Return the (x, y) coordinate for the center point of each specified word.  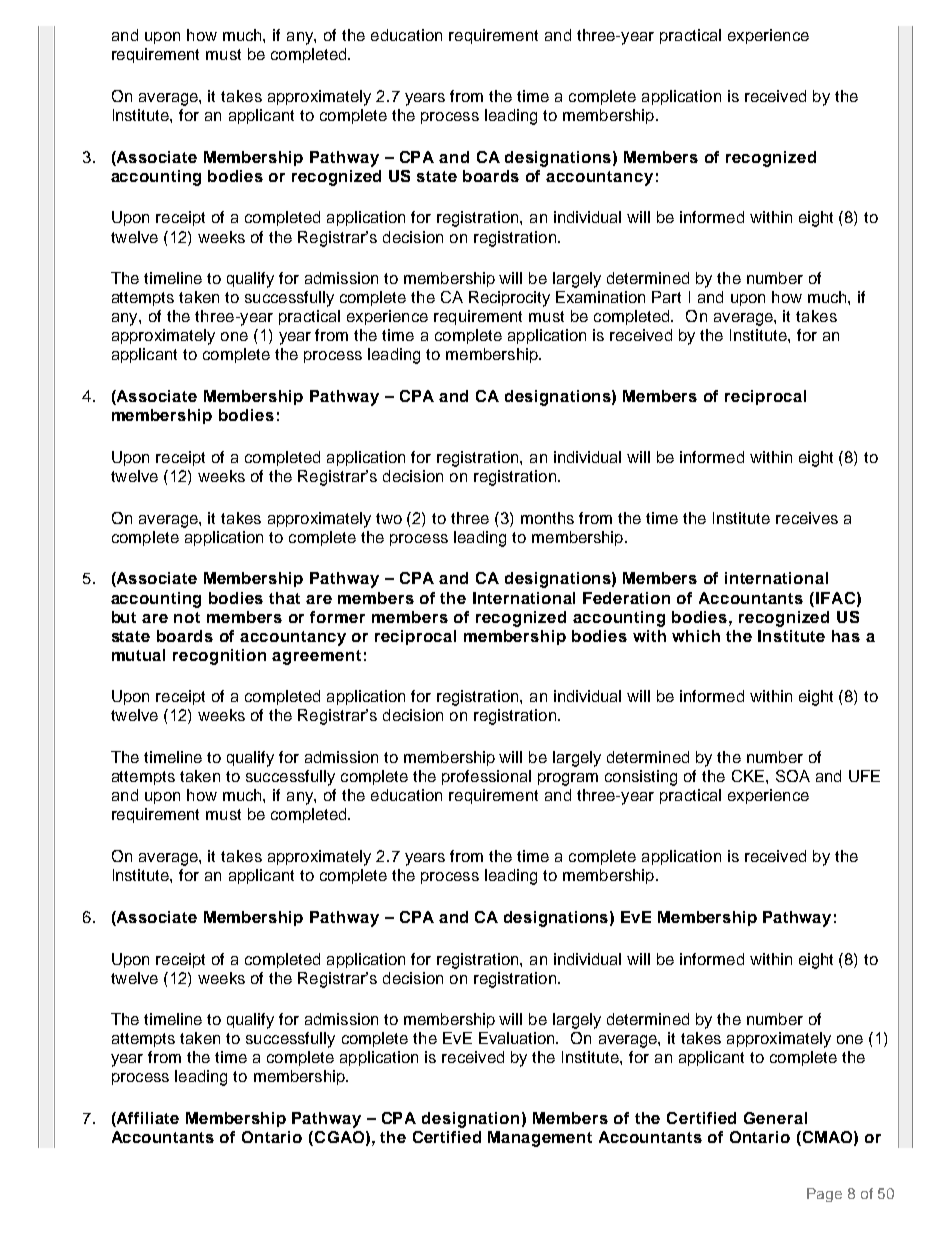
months (547, 518)
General (775, 1118)
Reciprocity (509, 299)
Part (666, 297)
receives (807, 518)
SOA (793, 776)
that (284, 598)
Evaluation (518, 1038)
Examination (600, 297)
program (568, 779)
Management (540, 1139)
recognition (219, 657)
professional (486, 777)
